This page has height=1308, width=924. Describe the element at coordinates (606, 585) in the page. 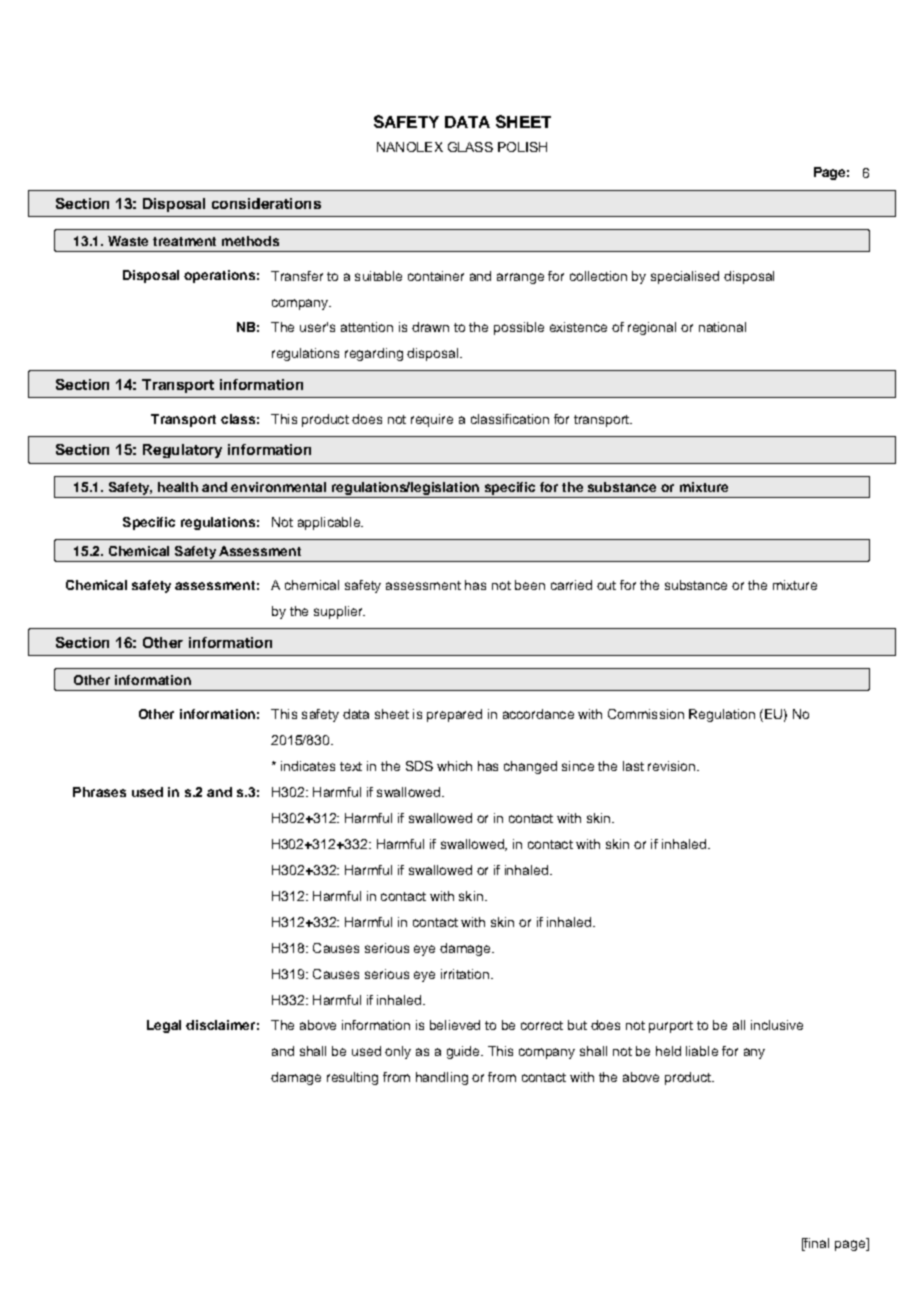

I see `out` at that location.
